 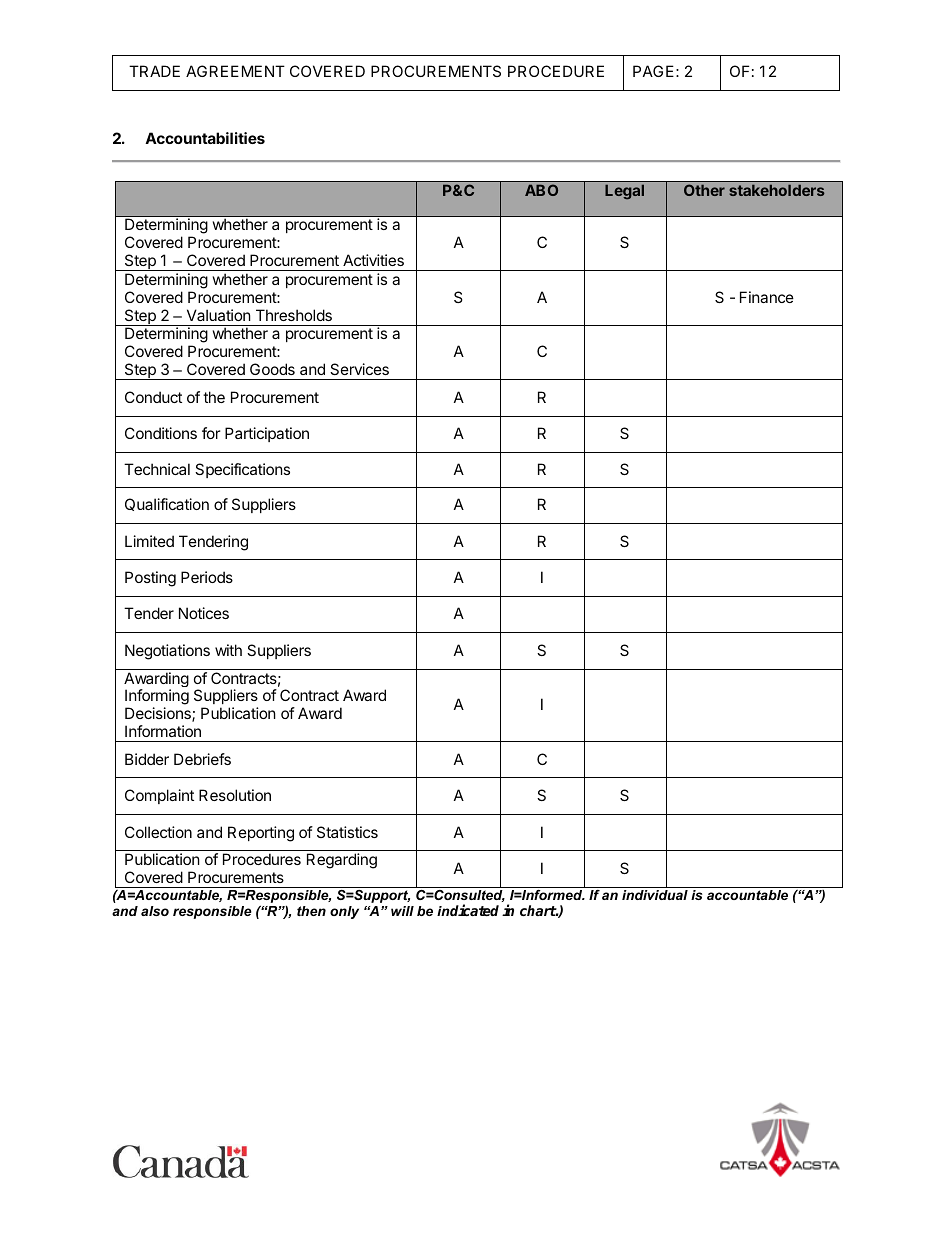 What do you see at coordinates (242, 470) in the screenshot?
I see `Specifications` at bounding box center [242, 470].
